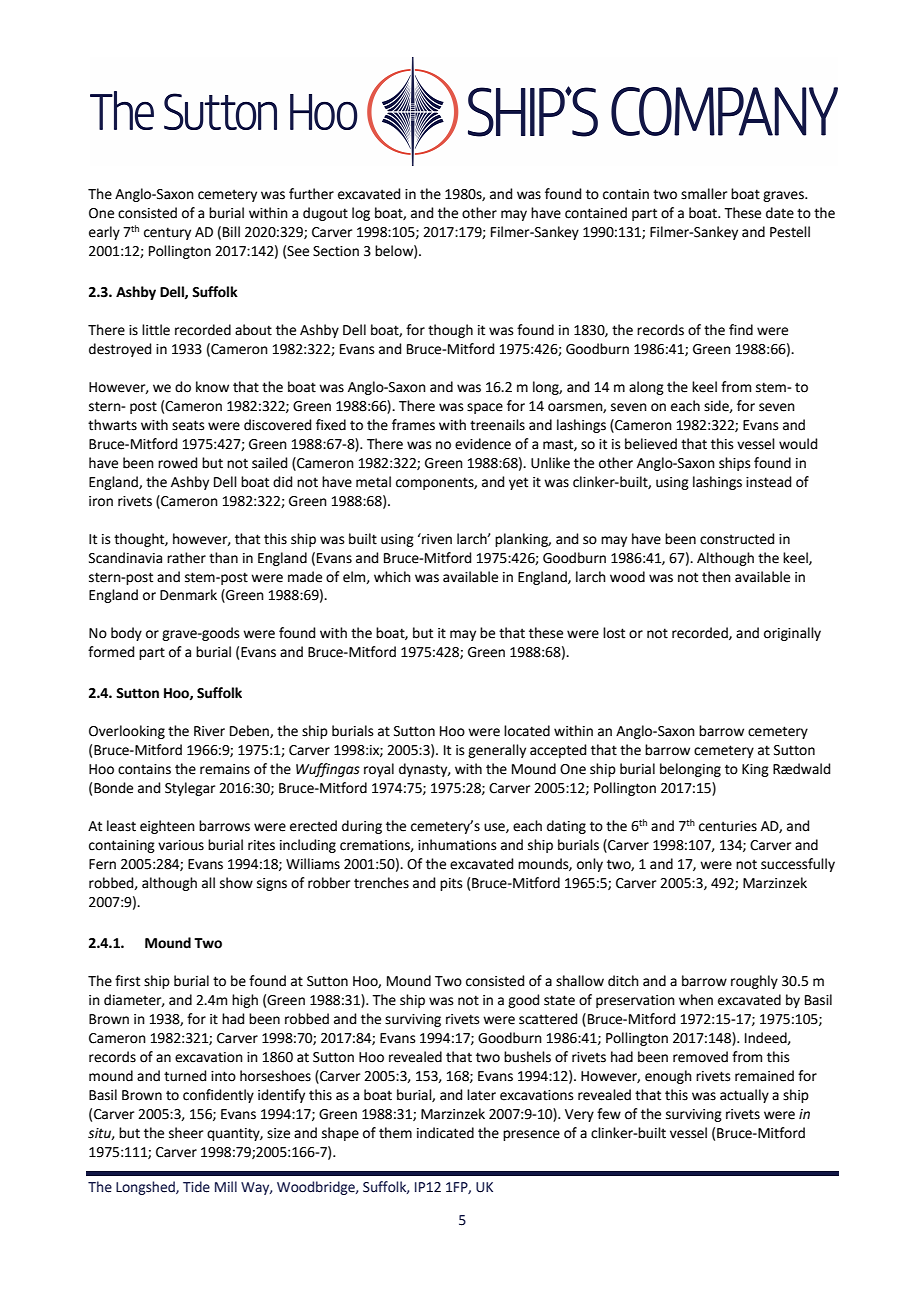 The image size is (924, 1308). What do you see at coordinates (704, 194) in the screenshot?
I see `smaller` at bounding box center [704, 194].
